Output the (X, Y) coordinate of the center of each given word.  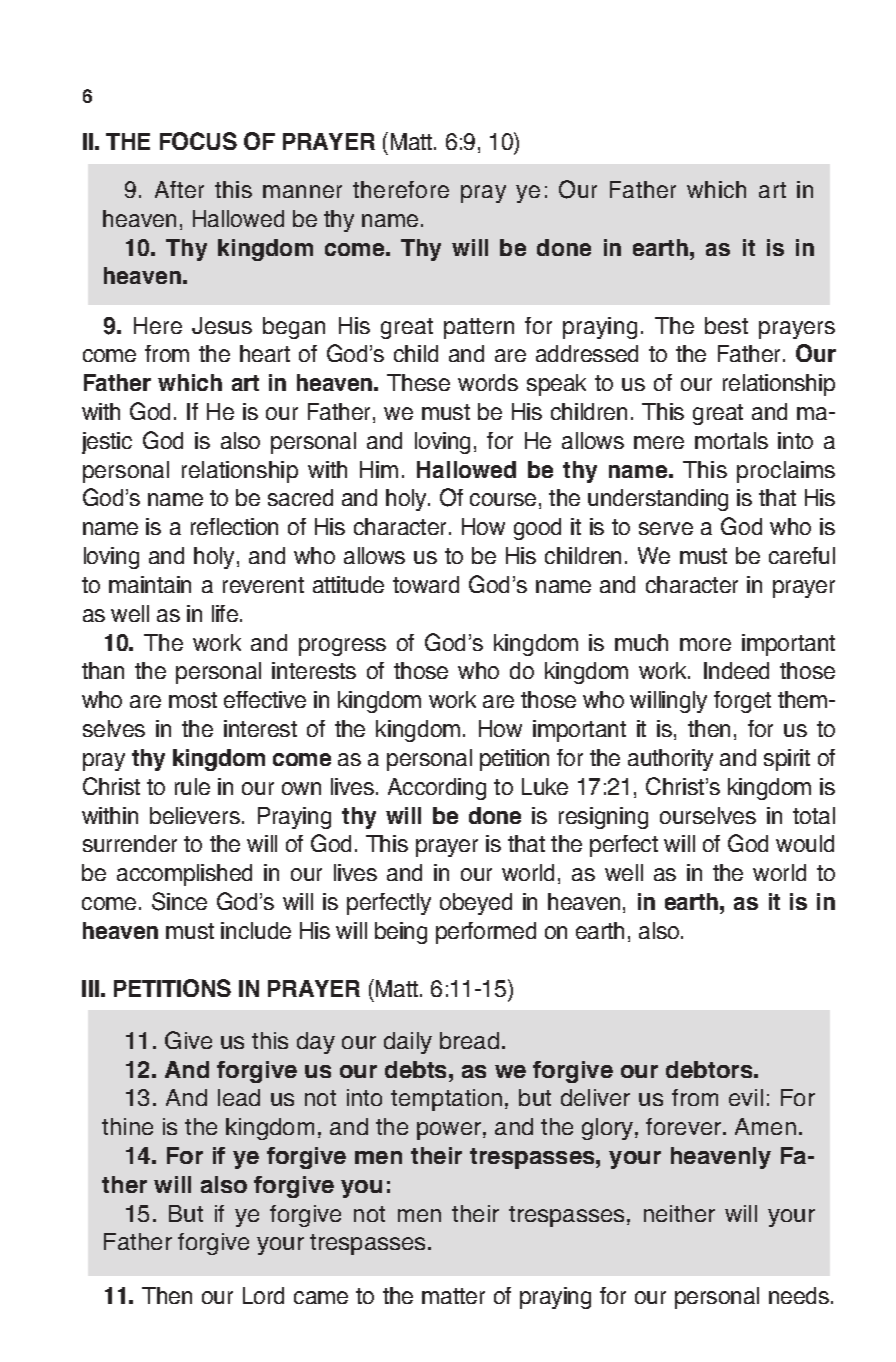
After (179, 189)
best (726, 325)
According (437, 789)
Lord (263, 1295)
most (193, 700)
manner (302, 191)
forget (742, 702)
